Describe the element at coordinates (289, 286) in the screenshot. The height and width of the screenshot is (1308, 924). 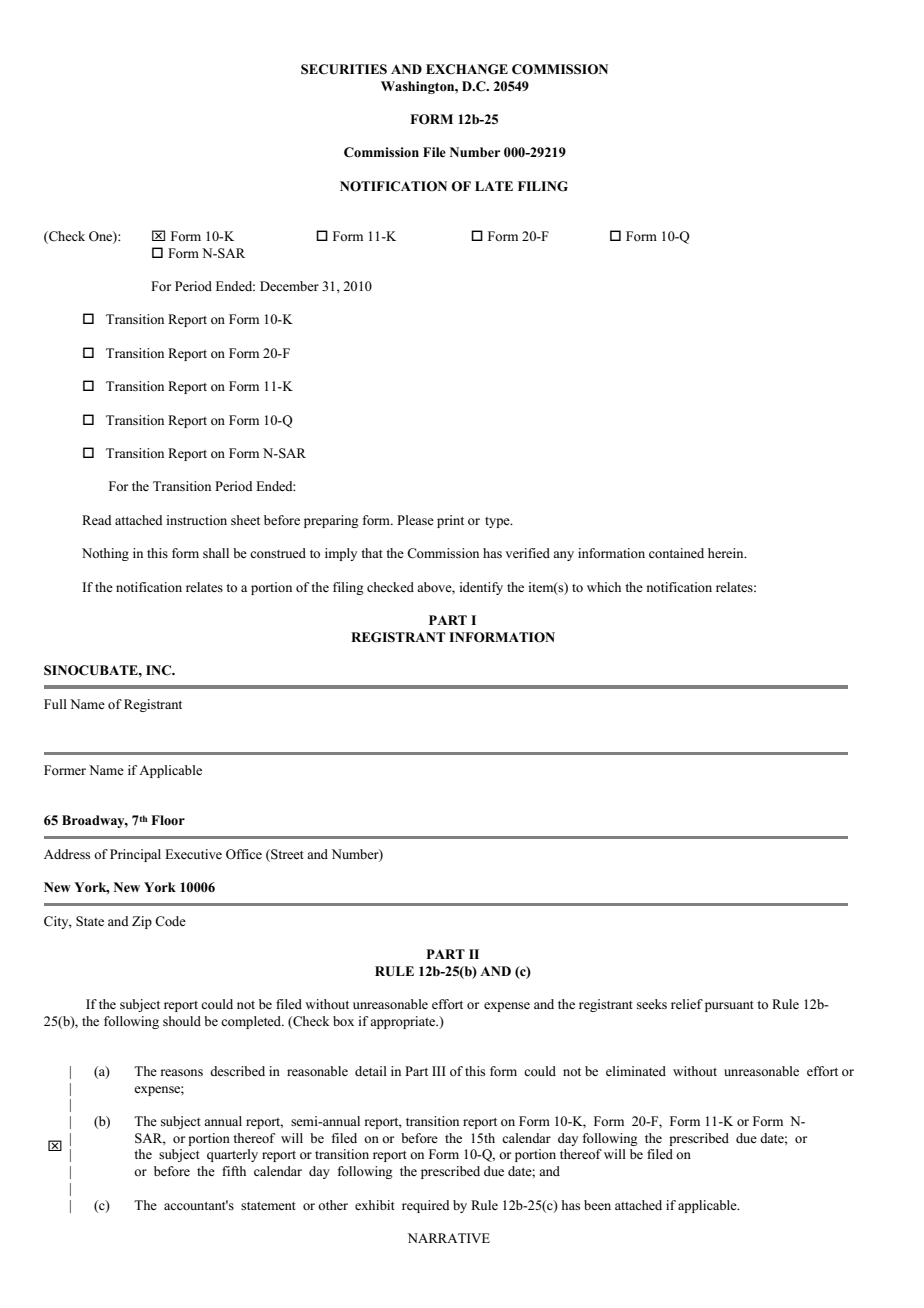
I see `December` at that location.
